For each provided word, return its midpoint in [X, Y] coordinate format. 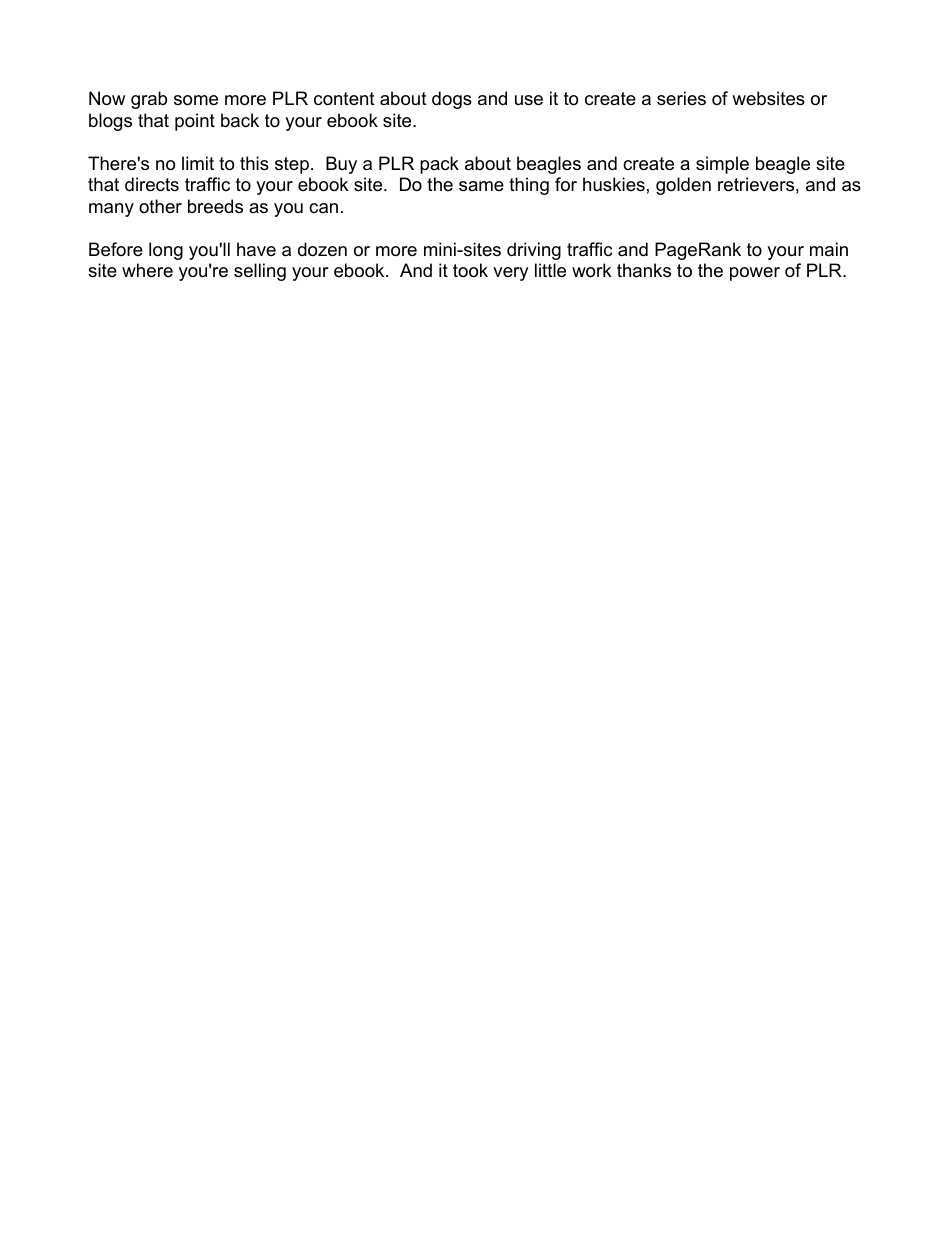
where [147, 270]
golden [683, 186]
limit [198, 163]
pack [439, 165]
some [196, 100]
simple [722, 165]
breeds [215, 206]
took [470, 270]
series [681, 98]
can [323, 208]
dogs [452, 100]
